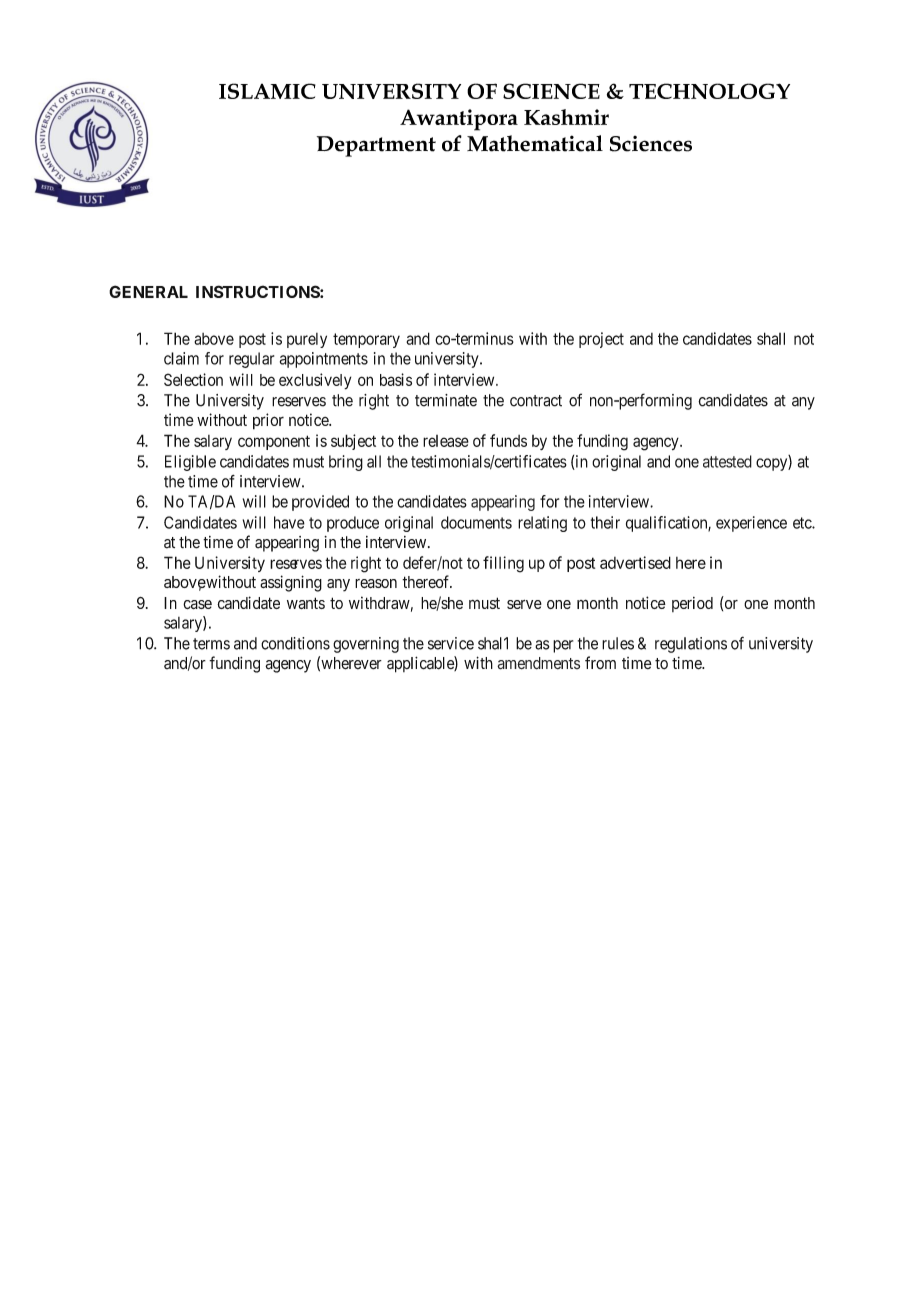  Describe the element at coordinates (727, 461) in the image. I see `attested` at that location.
